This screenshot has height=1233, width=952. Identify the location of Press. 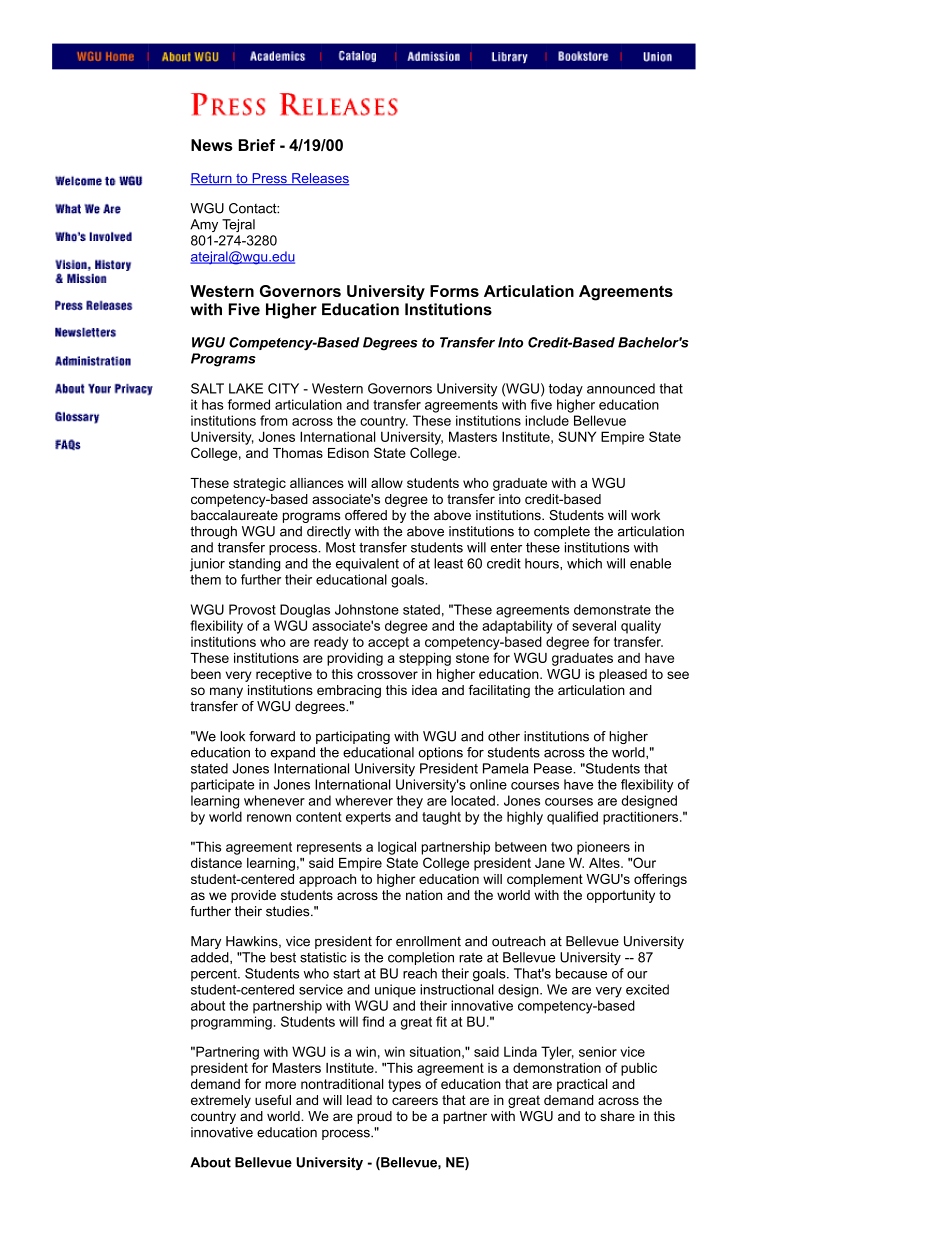
(269, 179).
